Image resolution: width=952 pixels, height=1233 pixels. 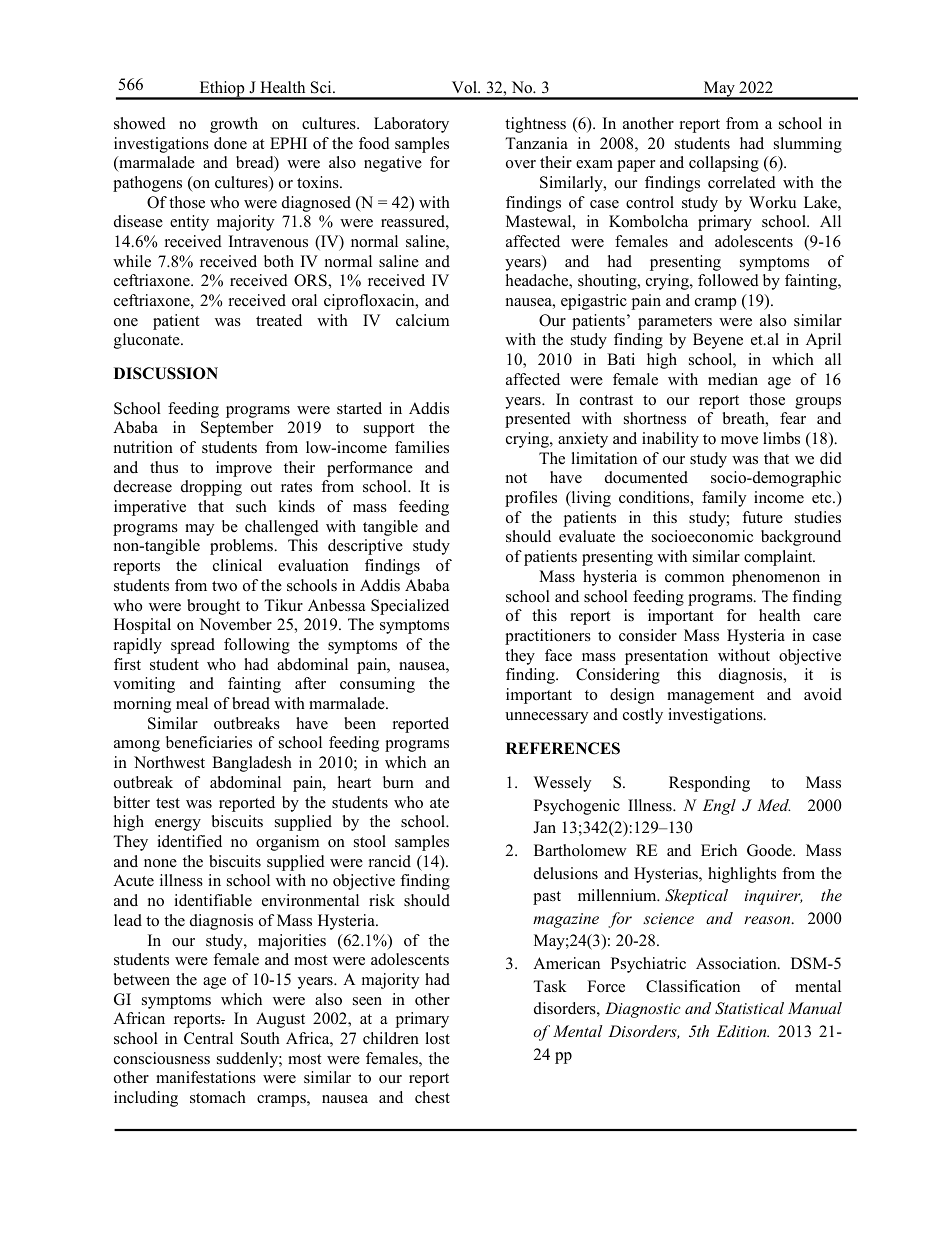 What do you see at coordinates (466, 87) in the page?
I see `Vol` at bounding box center [466, 87].
